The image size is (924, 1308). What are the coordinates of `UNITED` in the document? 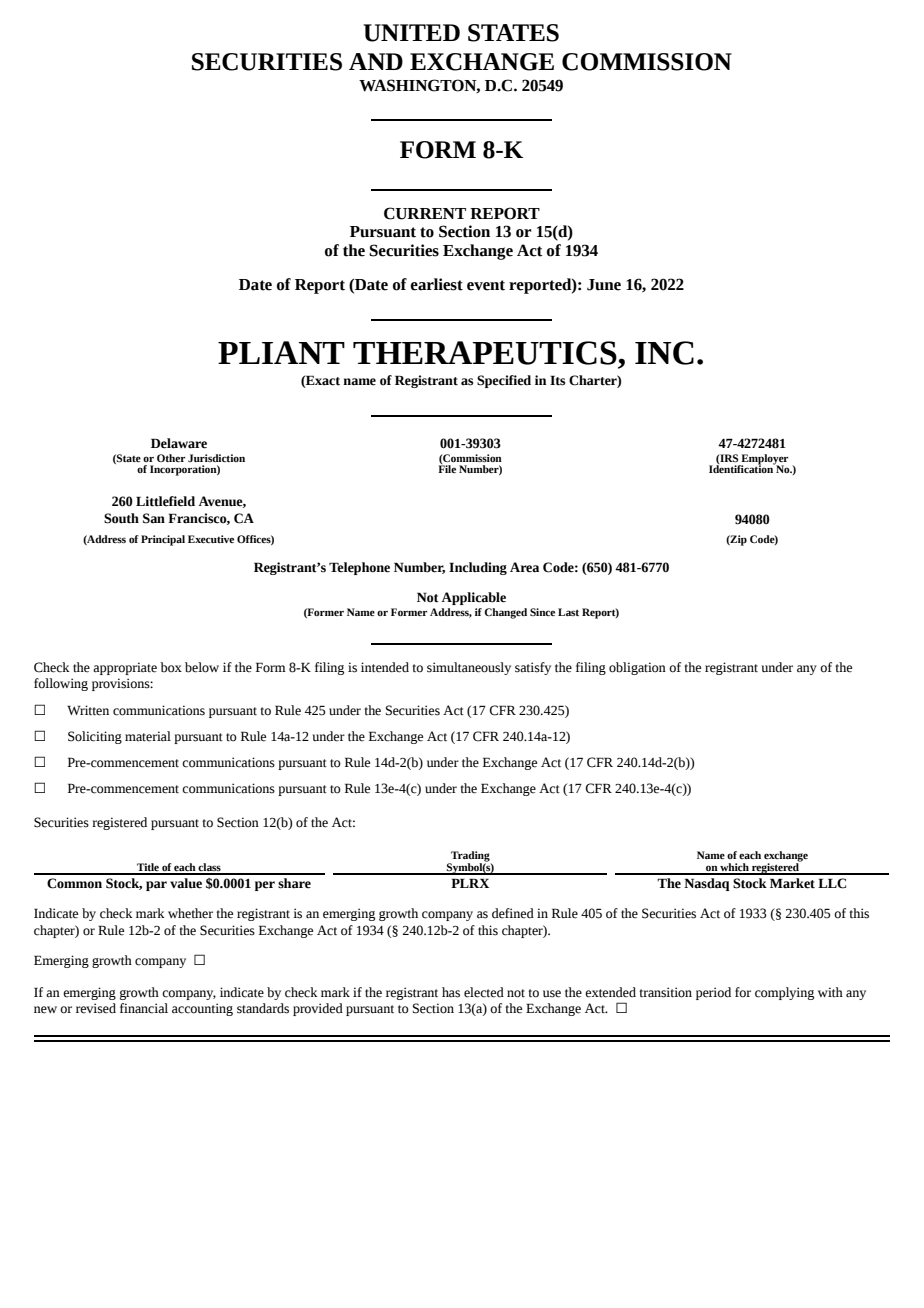 It's located at (411, 33).
